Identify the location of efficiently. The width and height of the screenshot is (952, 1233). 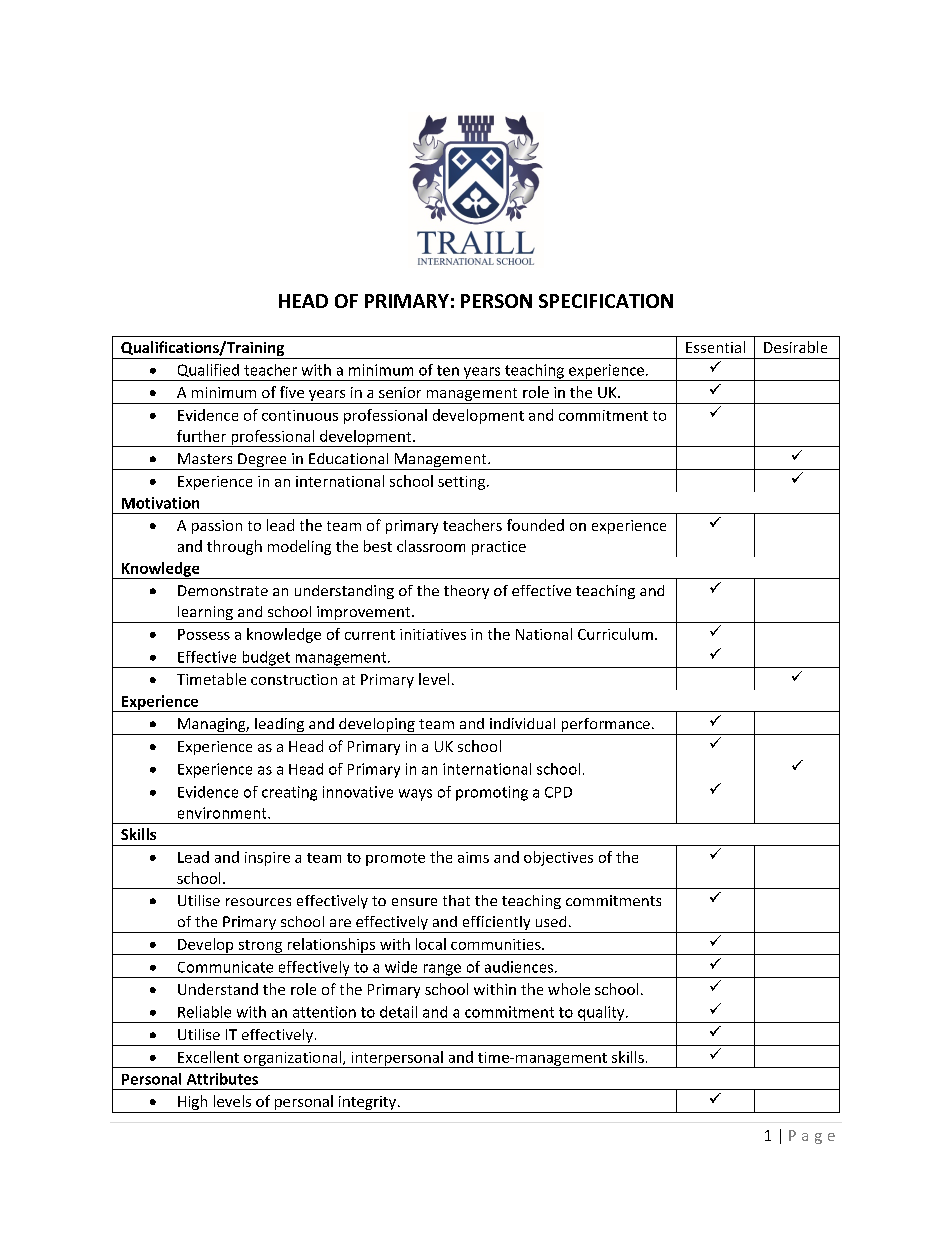
(496, 924).
